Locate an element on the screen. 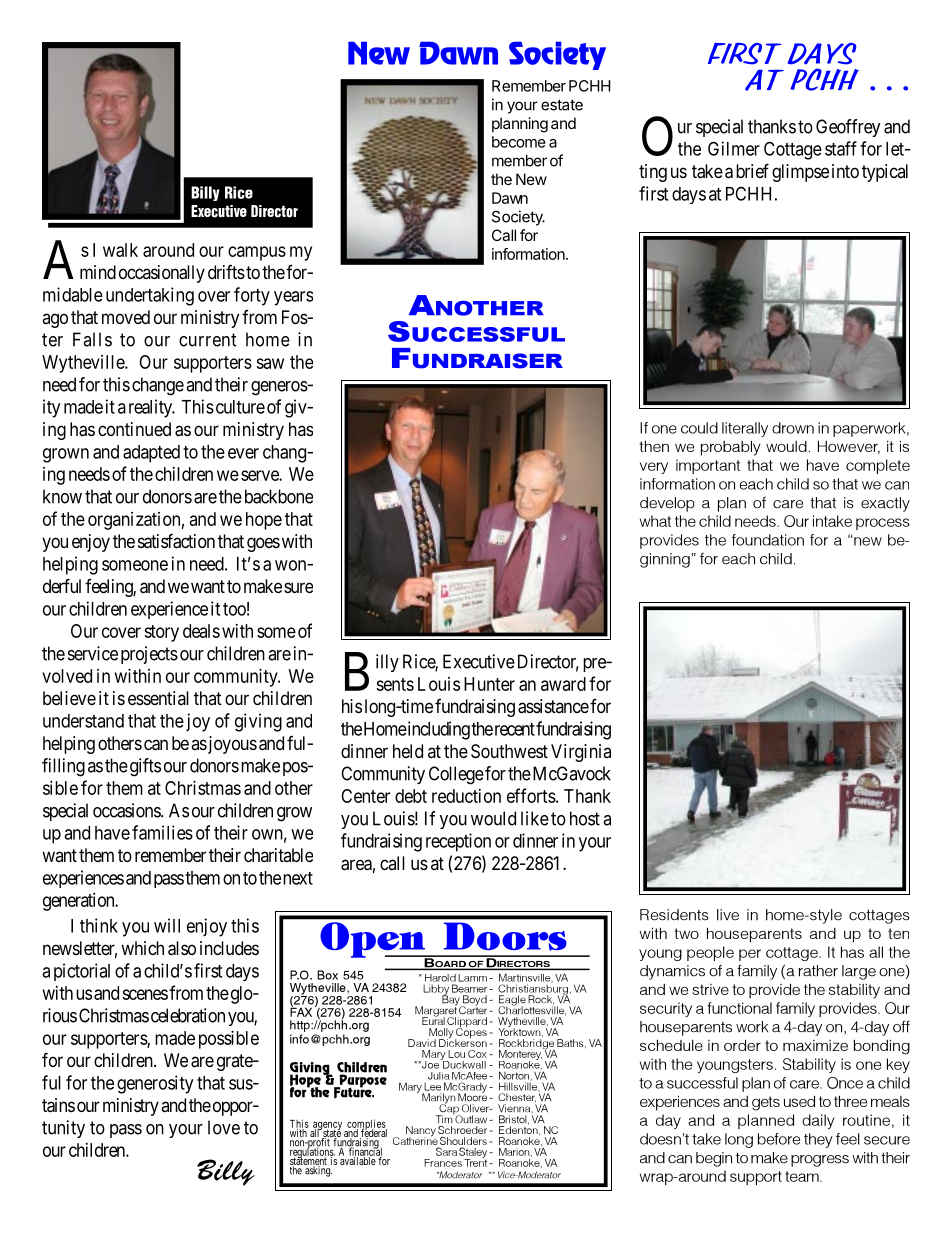 This screenshot has width=952, height=1233. become is located at coordinates (519, 142).
